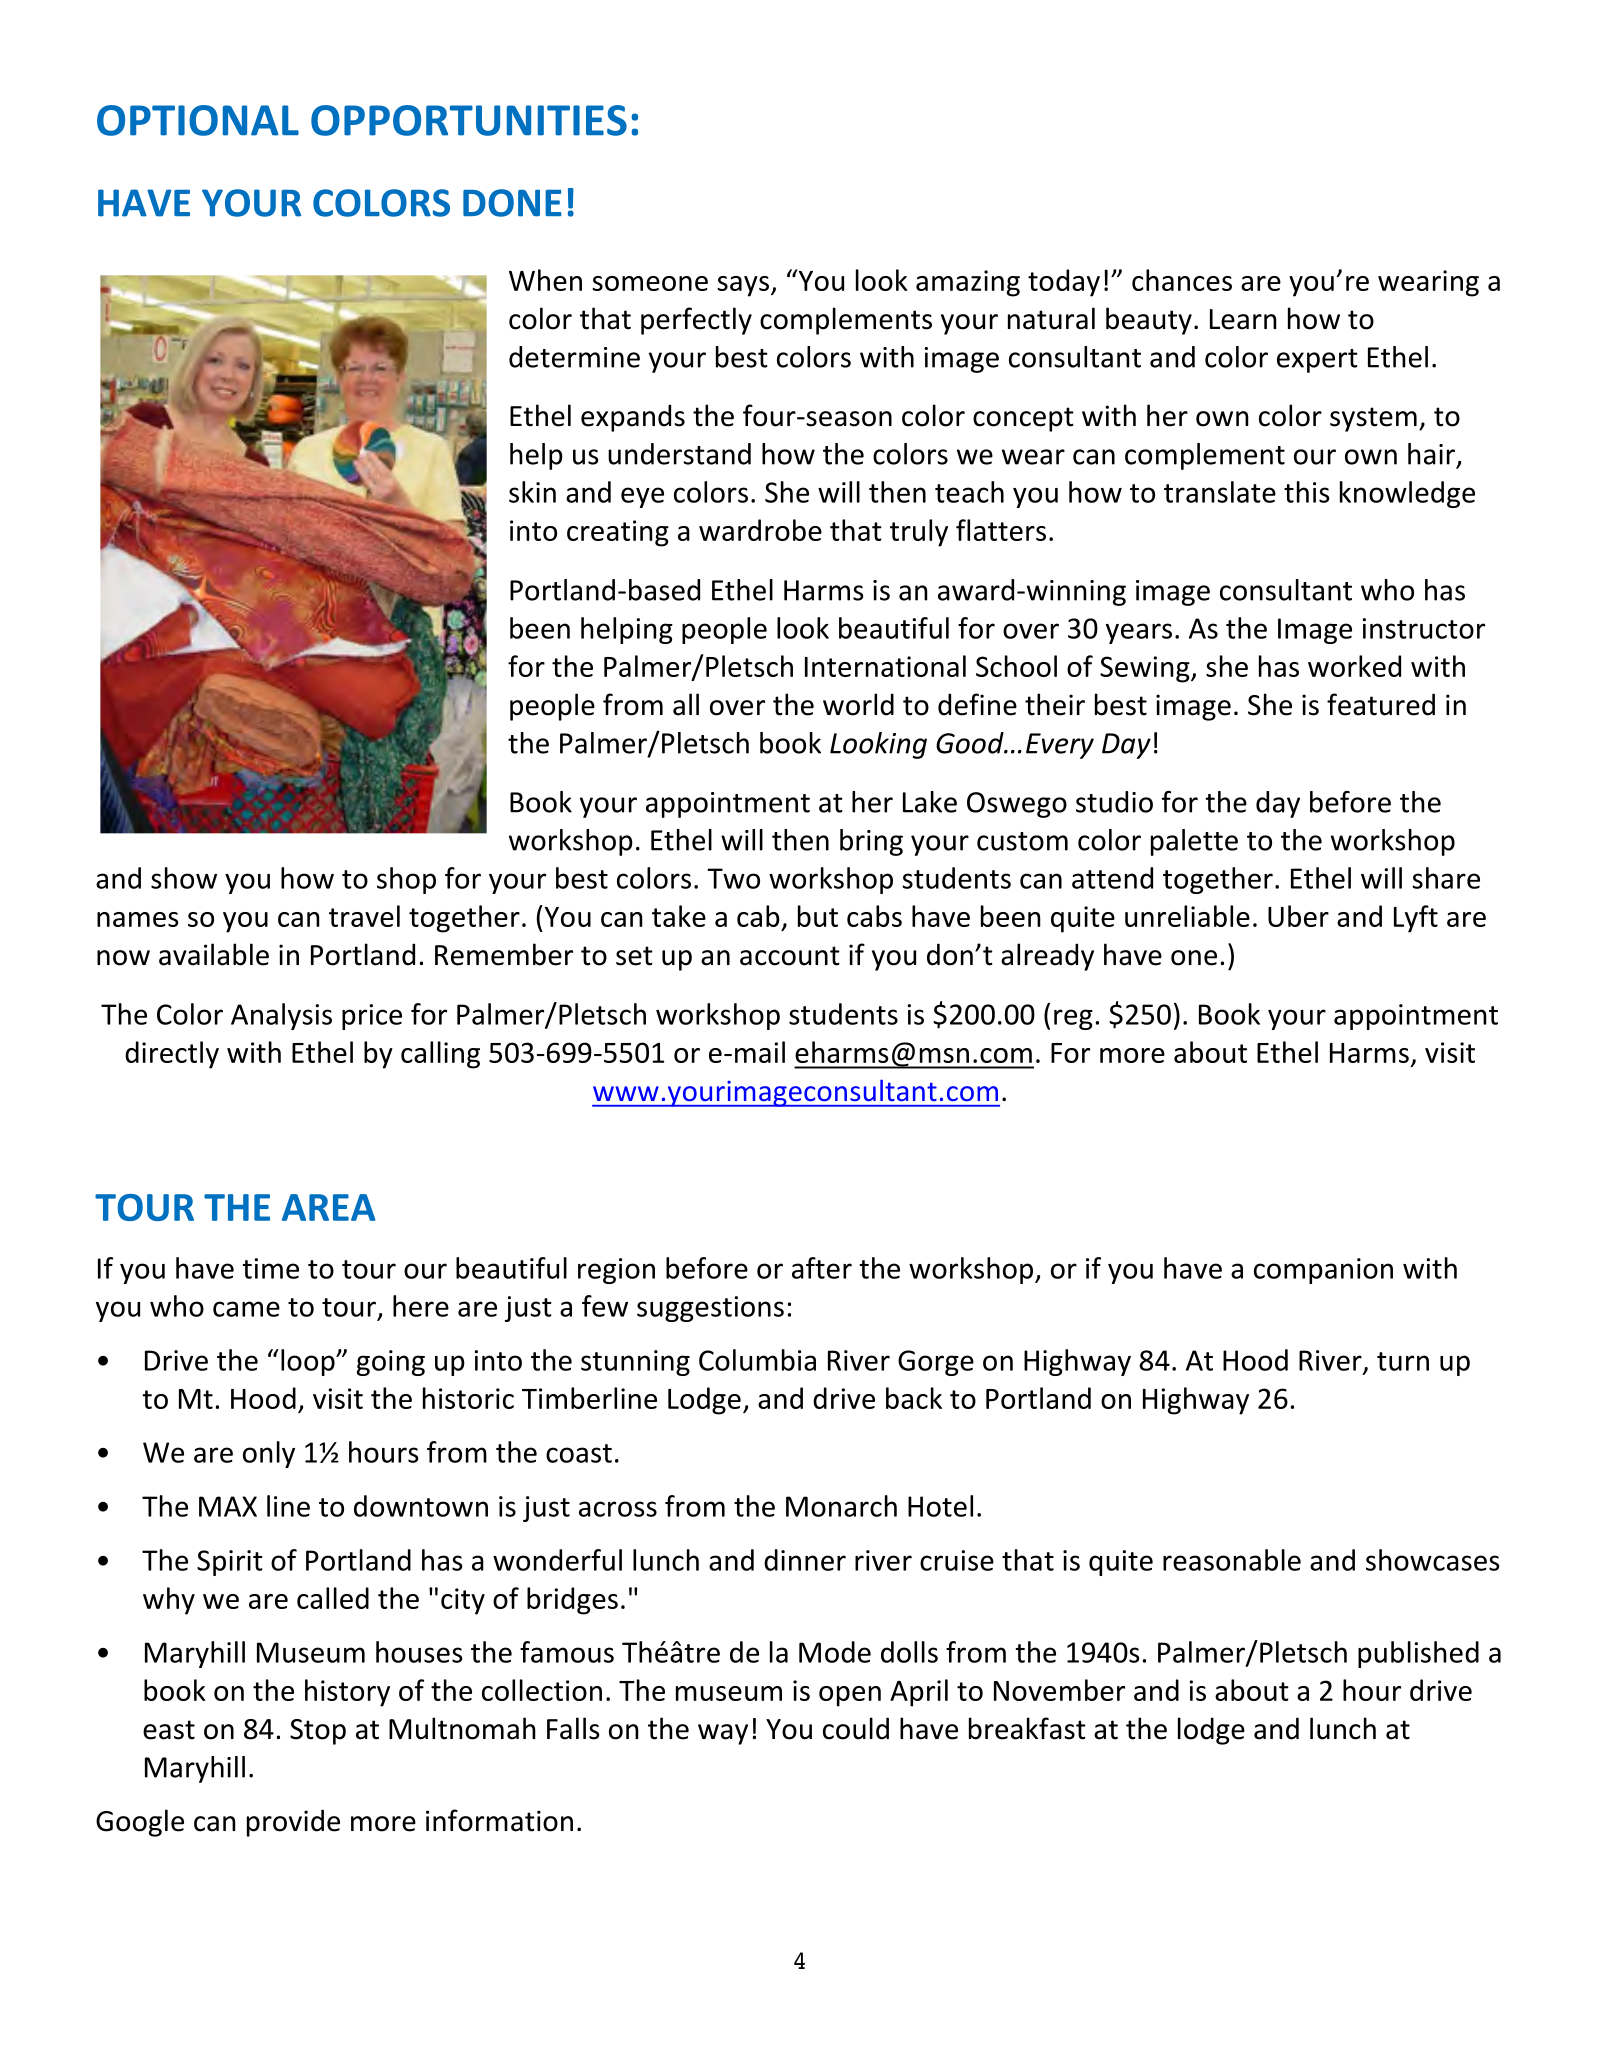 Image resolution: width=1598 pixels, height=2068 pixels. I want to click on says, so click(743, 286).
